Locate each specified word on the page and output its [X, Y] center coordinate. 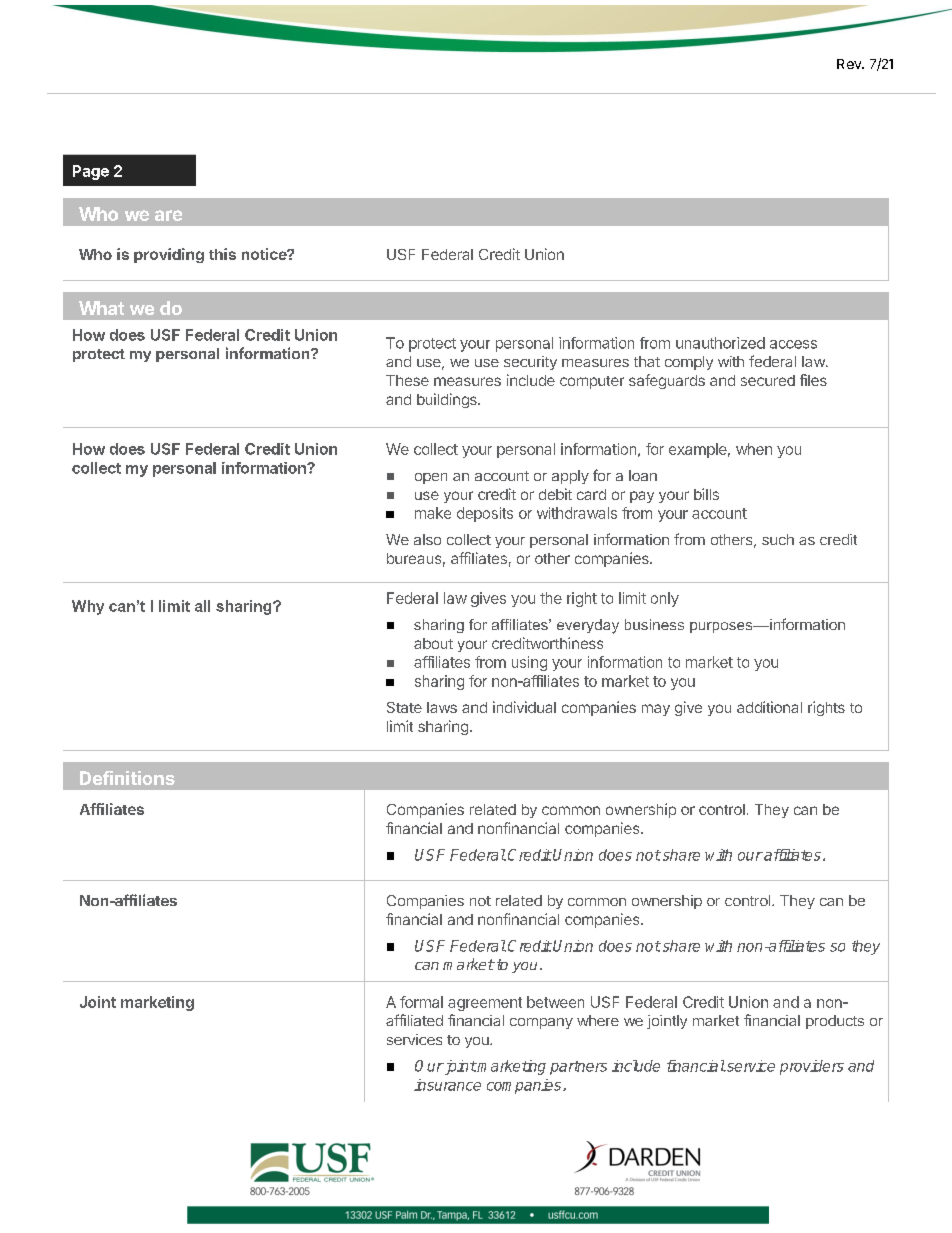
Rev [850, 64]
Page [91, 172]
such [778, 539]
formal [421, 1002]
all [202, 606]
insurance [447, 1085]
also [427, 539]
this [222, 254]
